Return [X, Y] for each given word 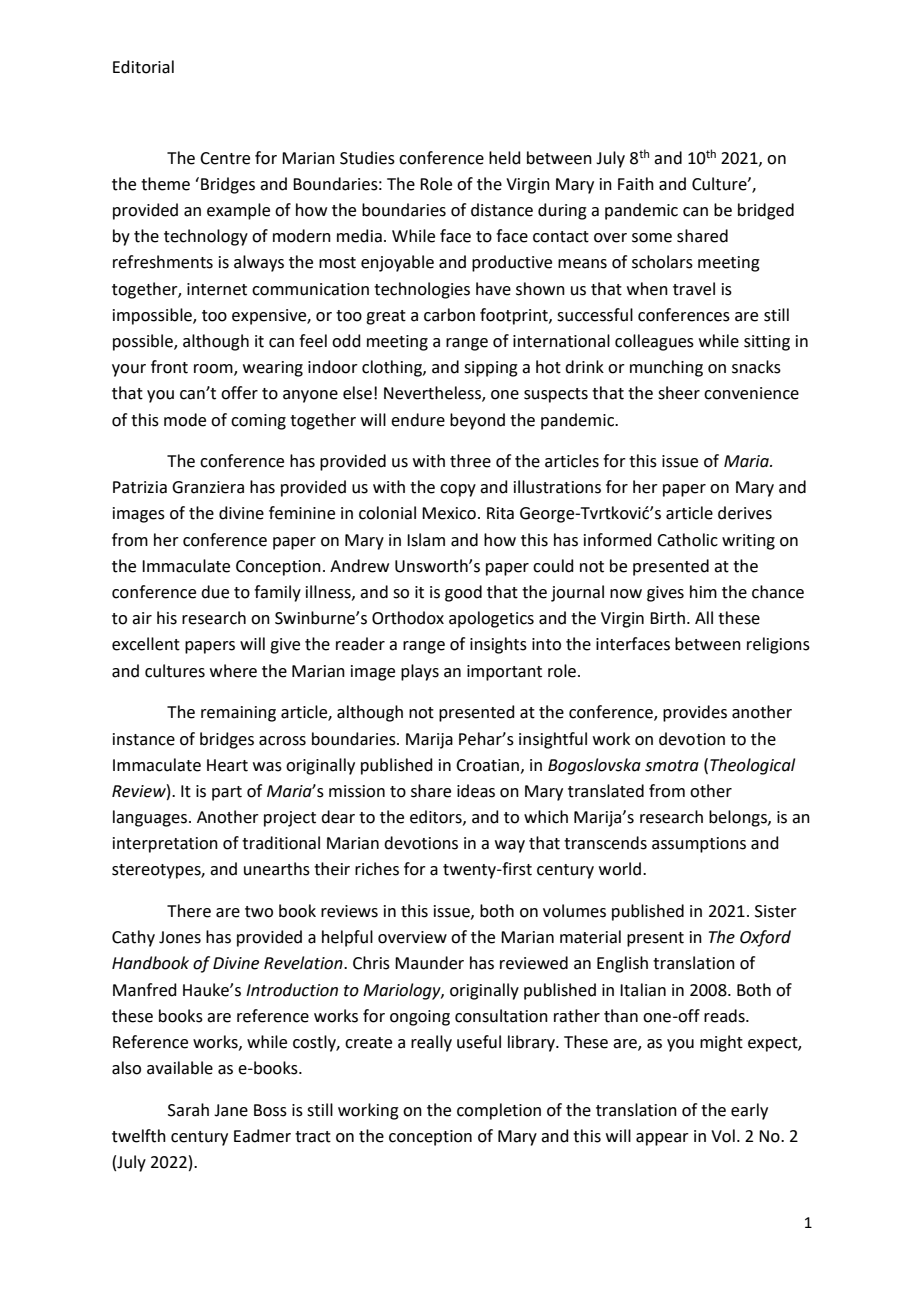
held [505, 158]
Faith [636, 184]
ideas [476, 791]
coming [258, 422]
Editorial [143, 67]
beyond [477, 421]
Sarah [188, 1110]
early [749, 1111]
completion [499, 1111]
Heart [227, 765]
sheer [679, 393]
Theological [752, 766]
